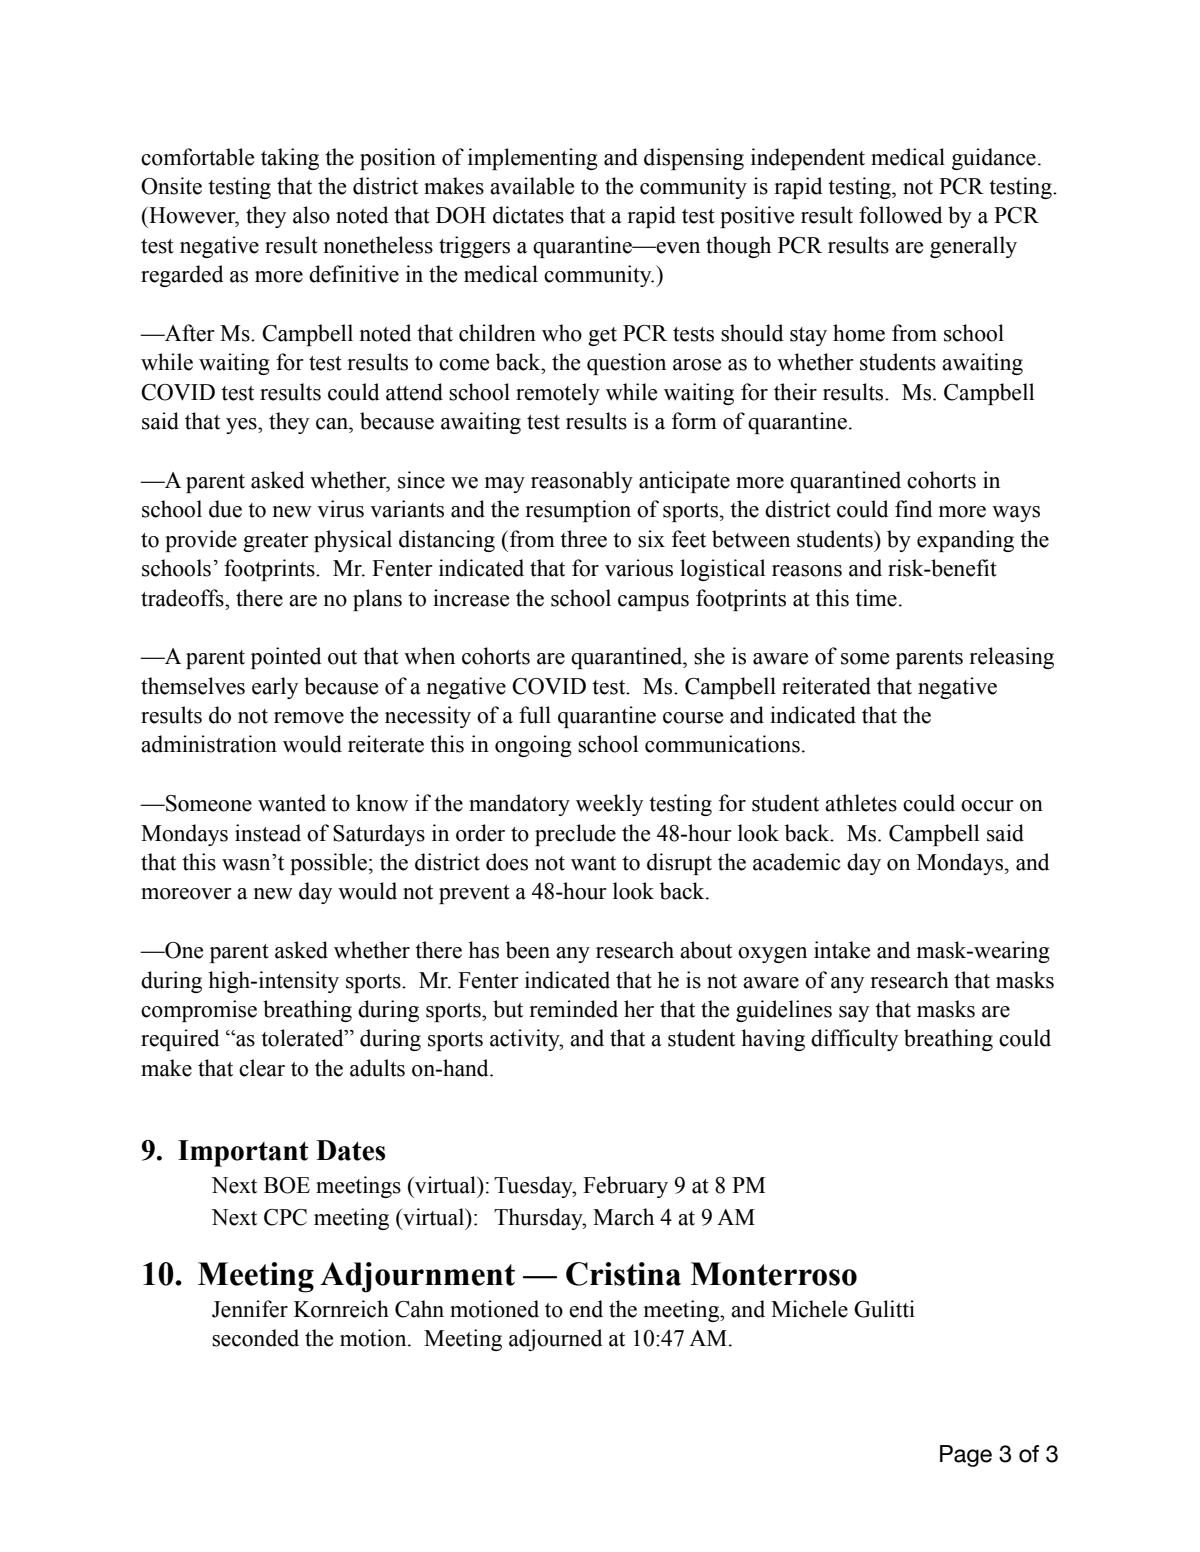 The image size is (1200, 1552). Describe the element at coordinates (966, 1456) in the screenshot. I see `Page` at that location.
